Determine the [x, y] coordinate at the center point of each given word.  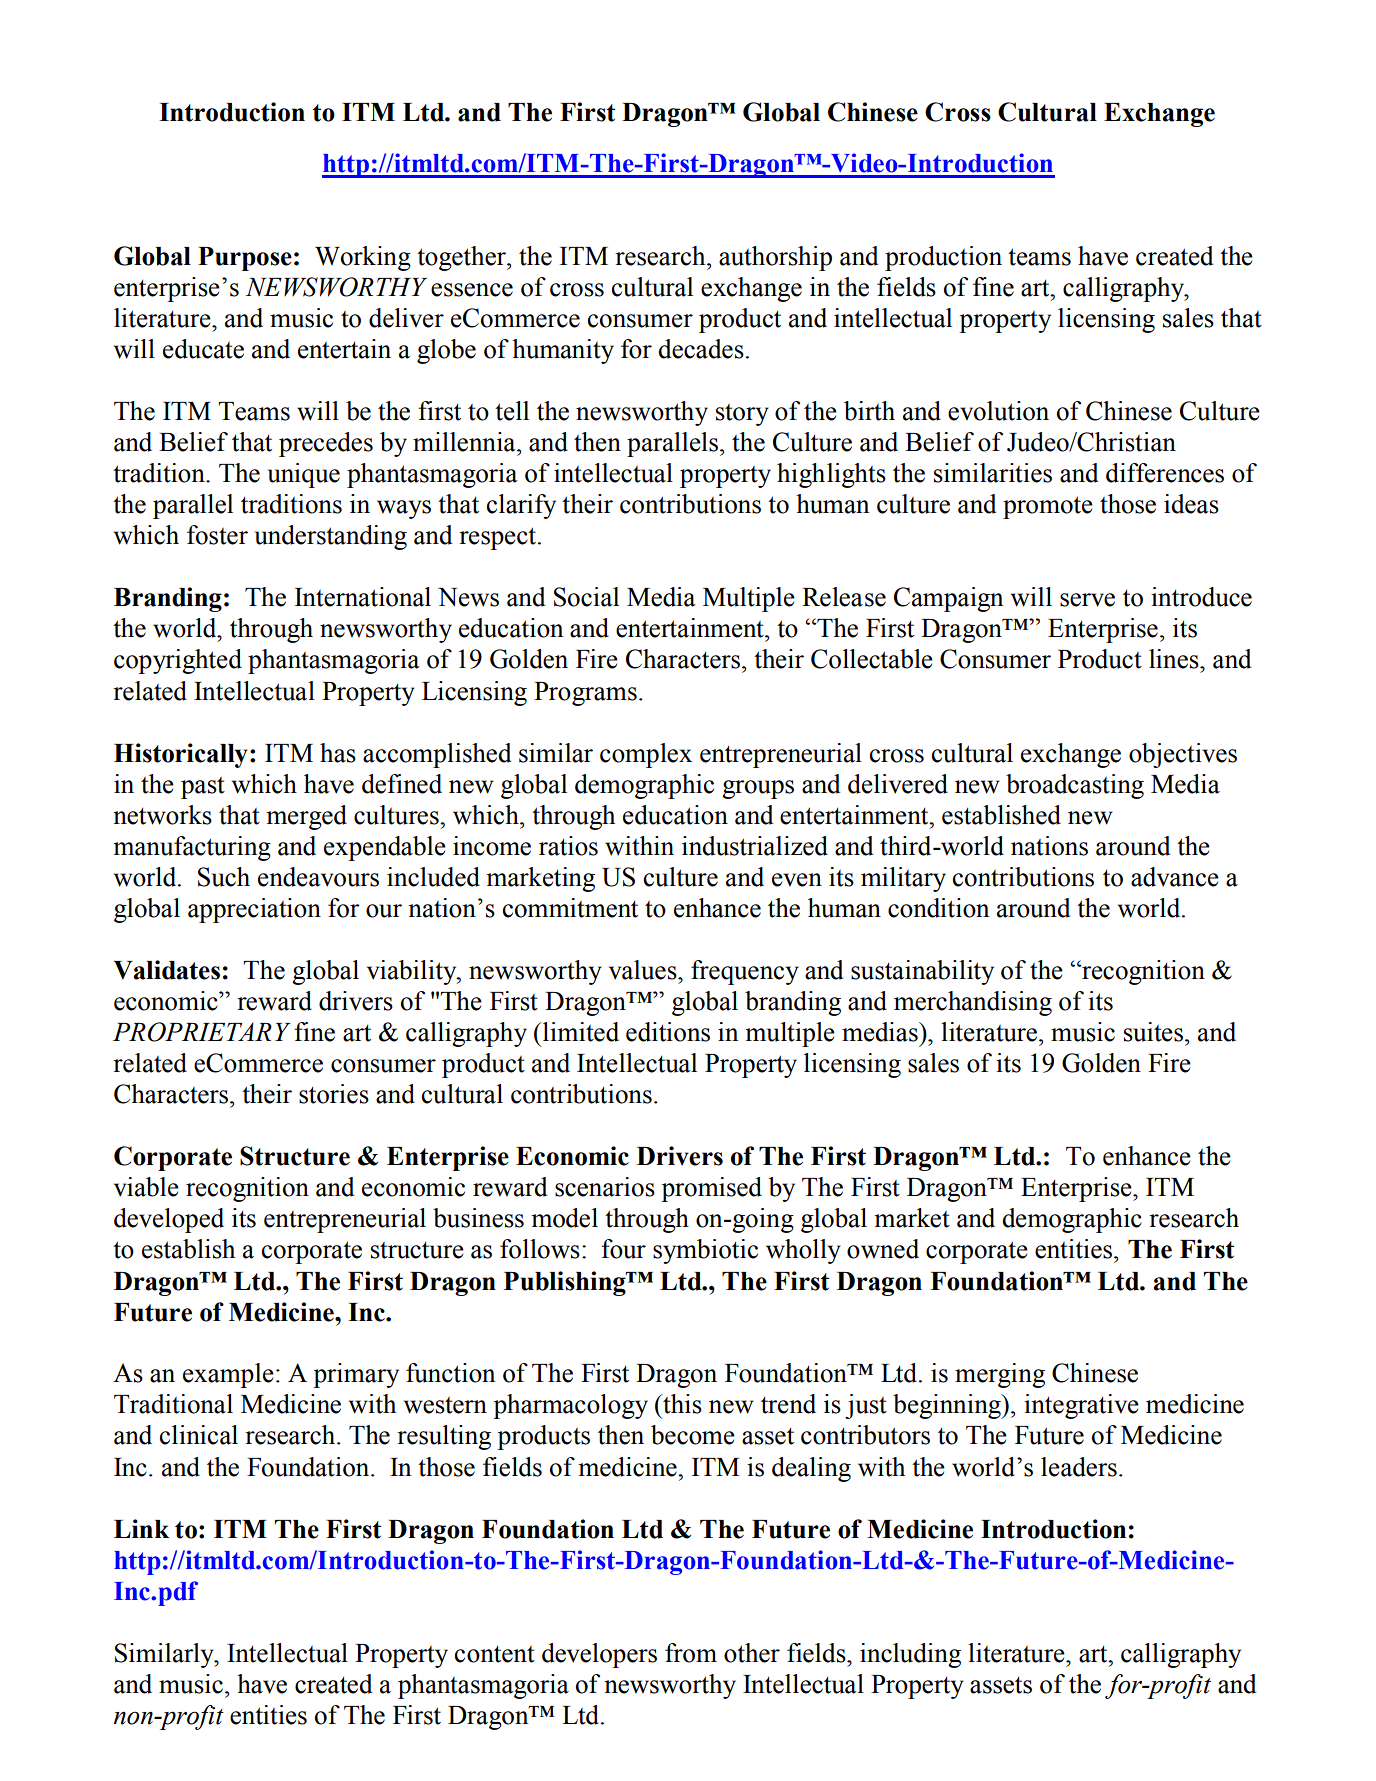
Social [586, 597]
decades [701, 349]
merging [1000, 1375]
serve [1087, 600]
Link [141, 1528]
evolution [998, 411]
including [910, 1655]
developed [169, 1220]
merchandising [973, 1003]
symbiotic [705, 1251]
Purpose [245, 259]
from [691, 1653]
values [644, 970]
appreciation [254, 910]
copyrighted [178, 661]
